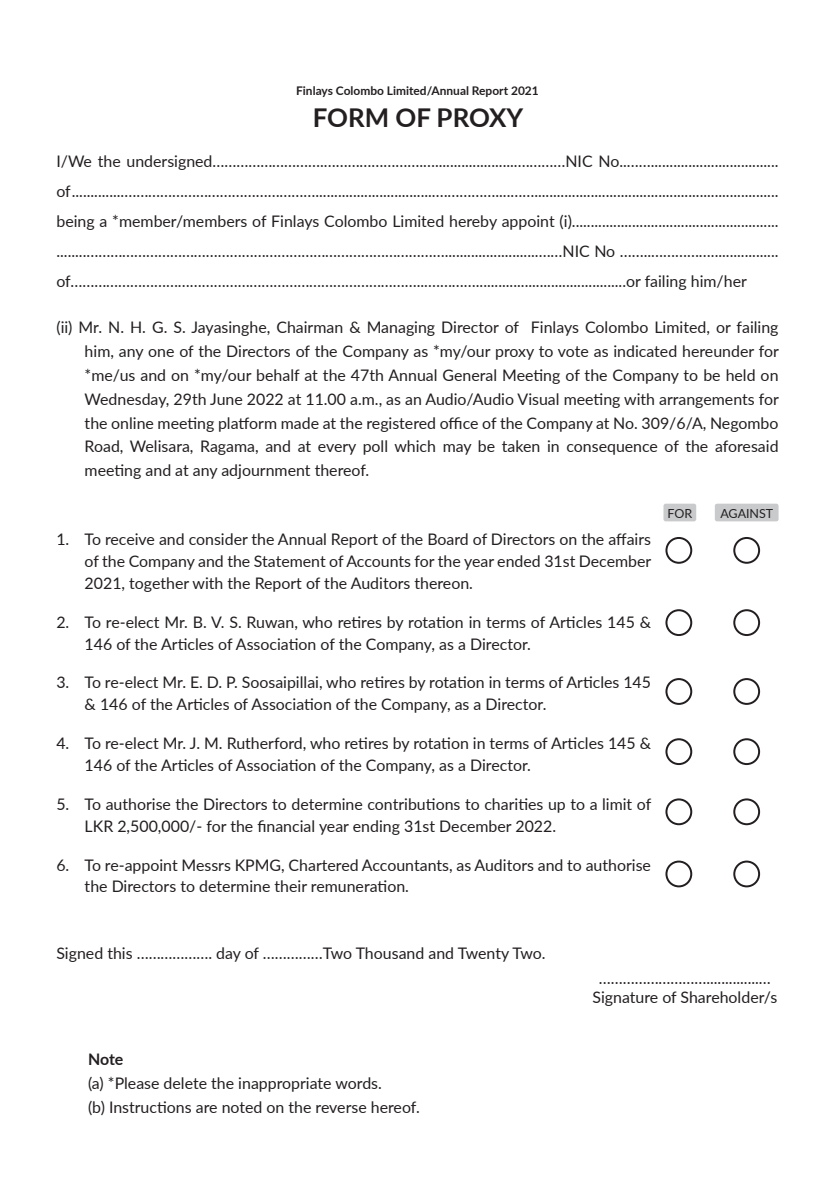 Image resolution: width=835 pixels, height=1185 pixels. What do you see at coordinates (414, 446) in the screenshot?
I see `which` at bounding box center [414, 446].
